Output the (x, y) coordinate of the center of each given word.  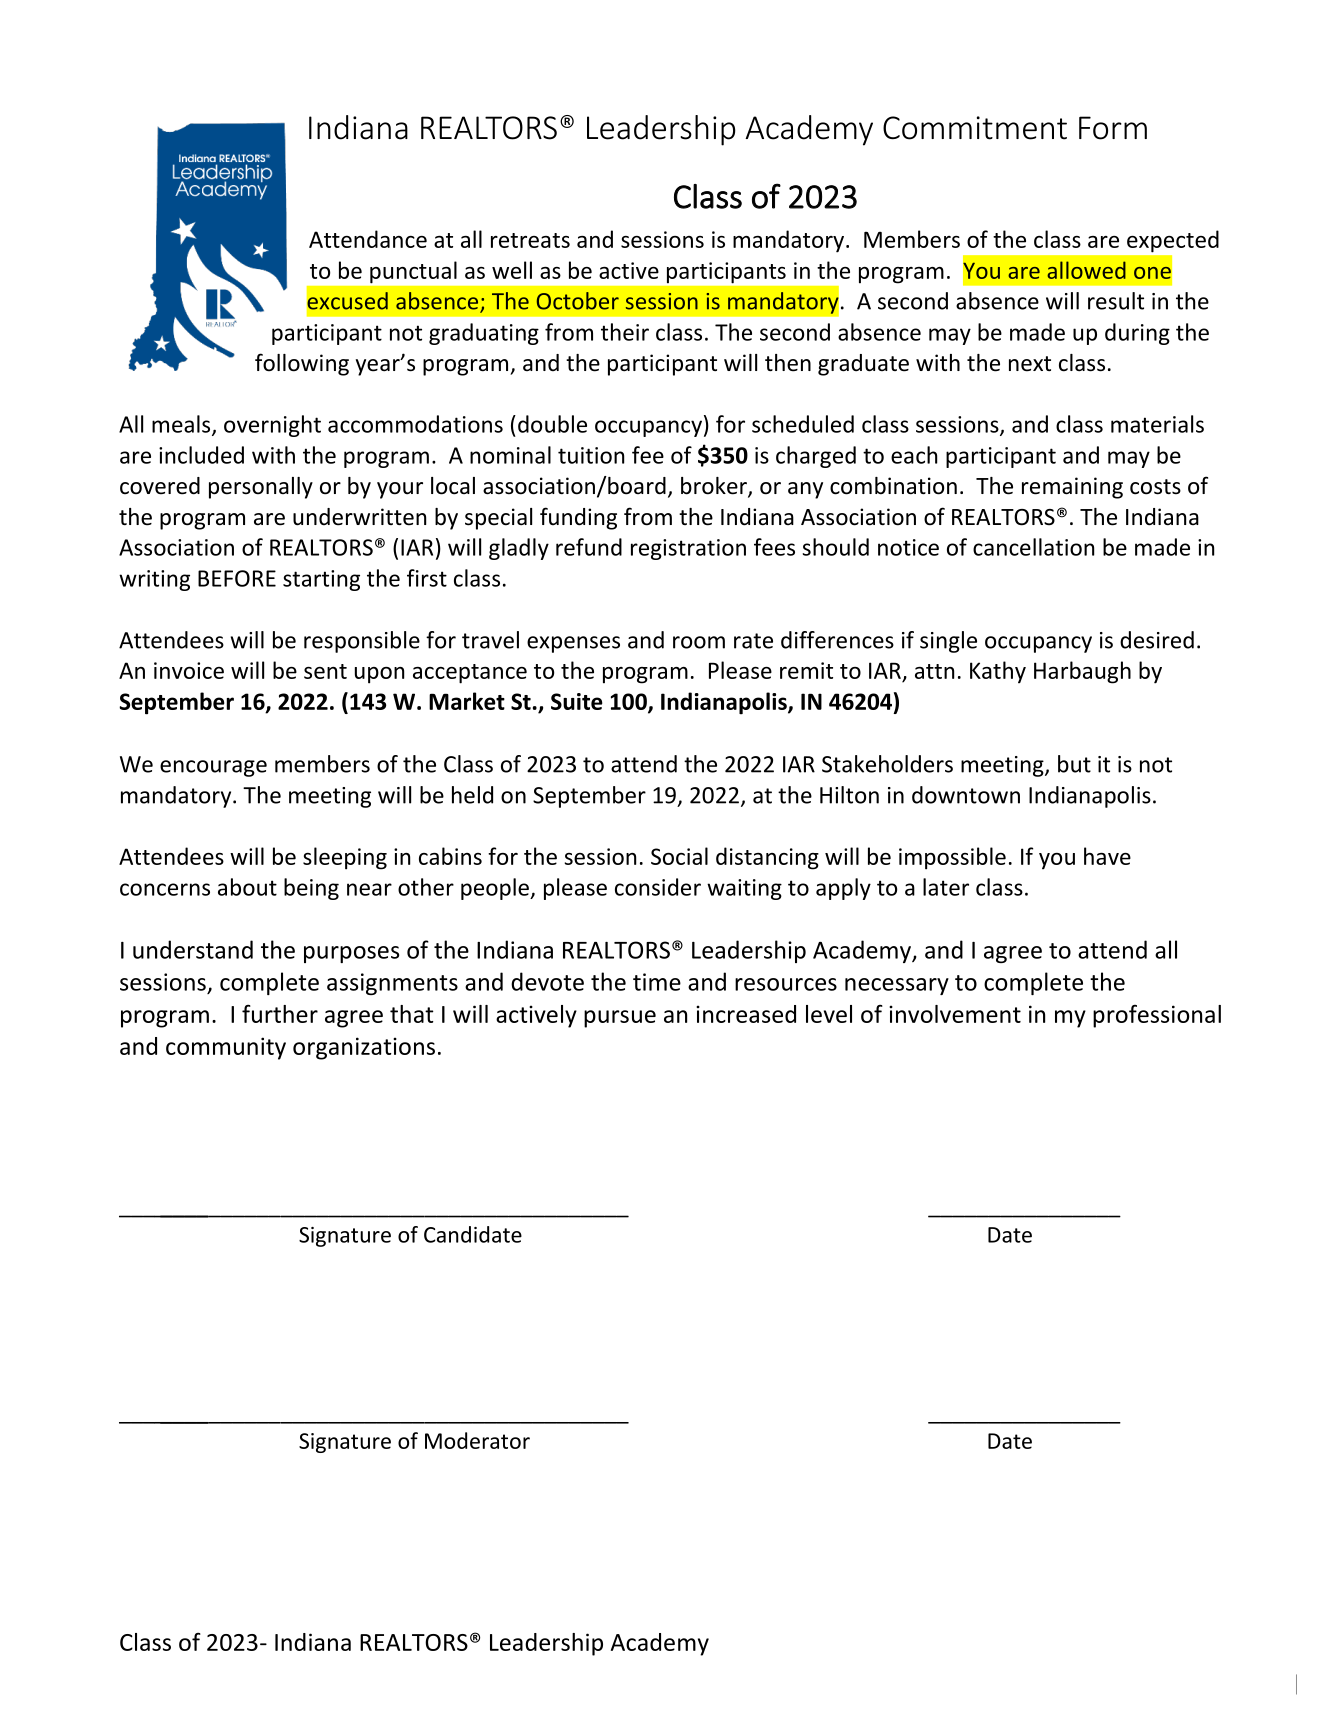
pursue (620, 1019)
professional (1157, 1016)
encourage (213, 768)
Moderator (477, 1440)
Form (1113, 128)
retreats (530, 240)
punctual (413, 272)
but (1074, 764)
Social (679, 856)
